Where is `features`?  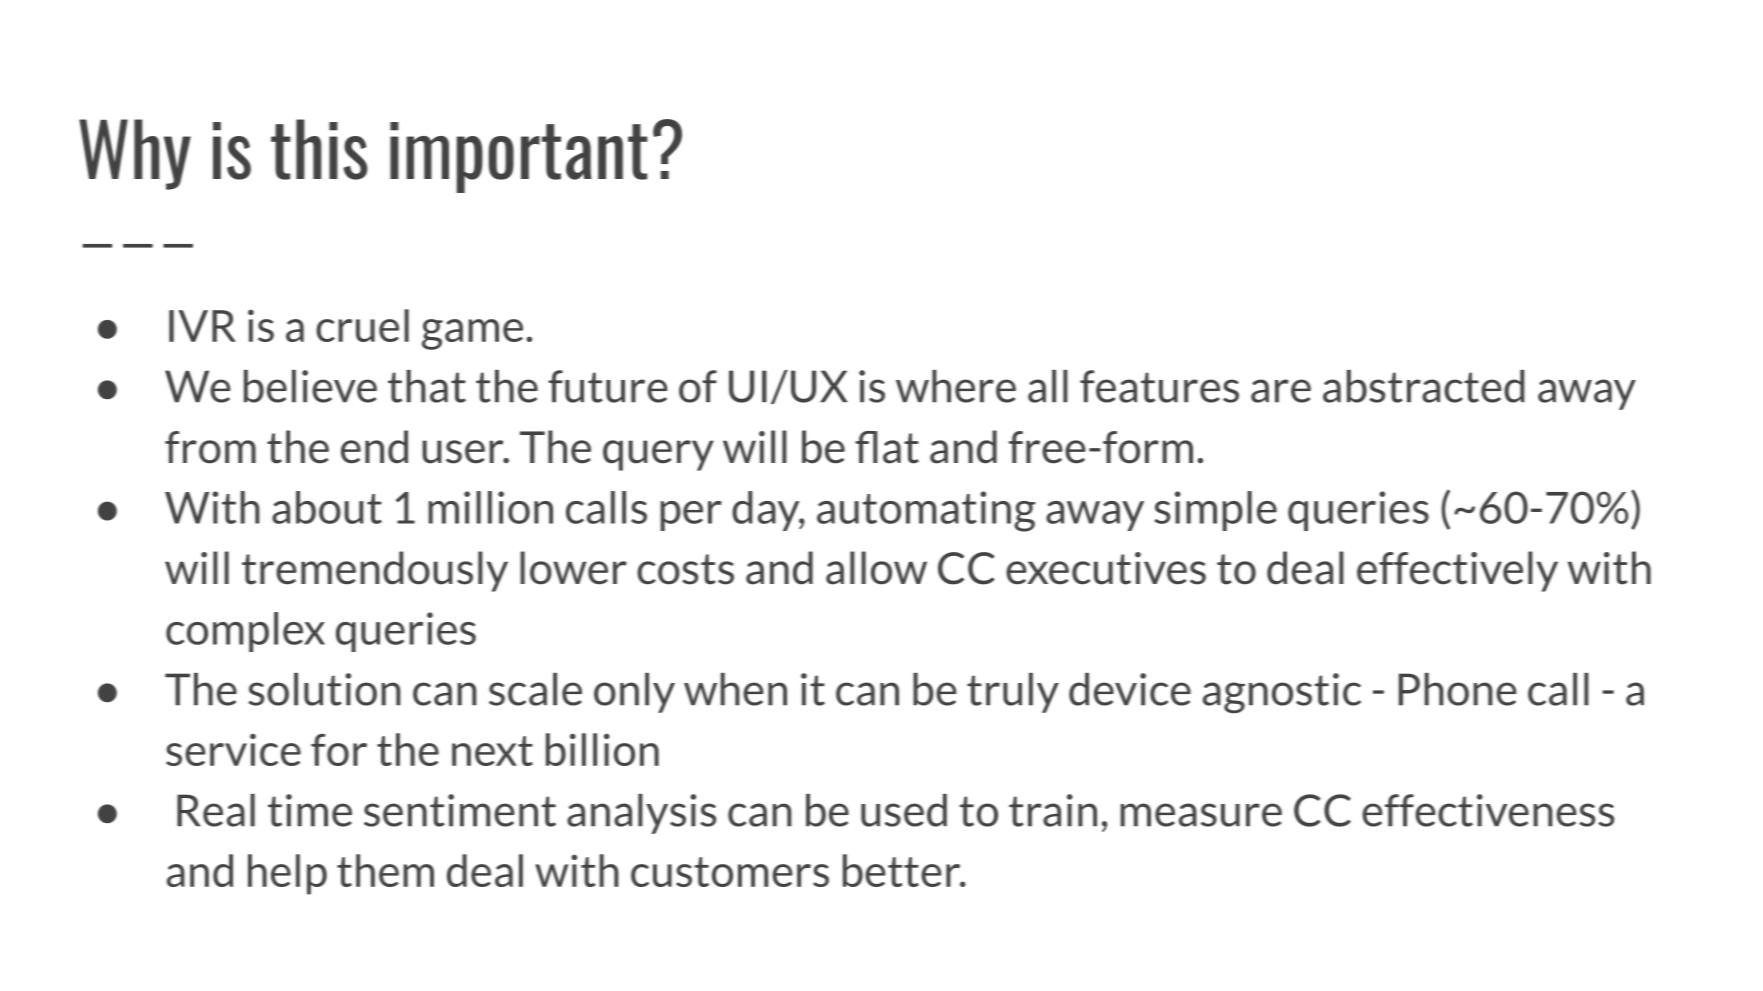
features is located at coordinates (1159, 386).
